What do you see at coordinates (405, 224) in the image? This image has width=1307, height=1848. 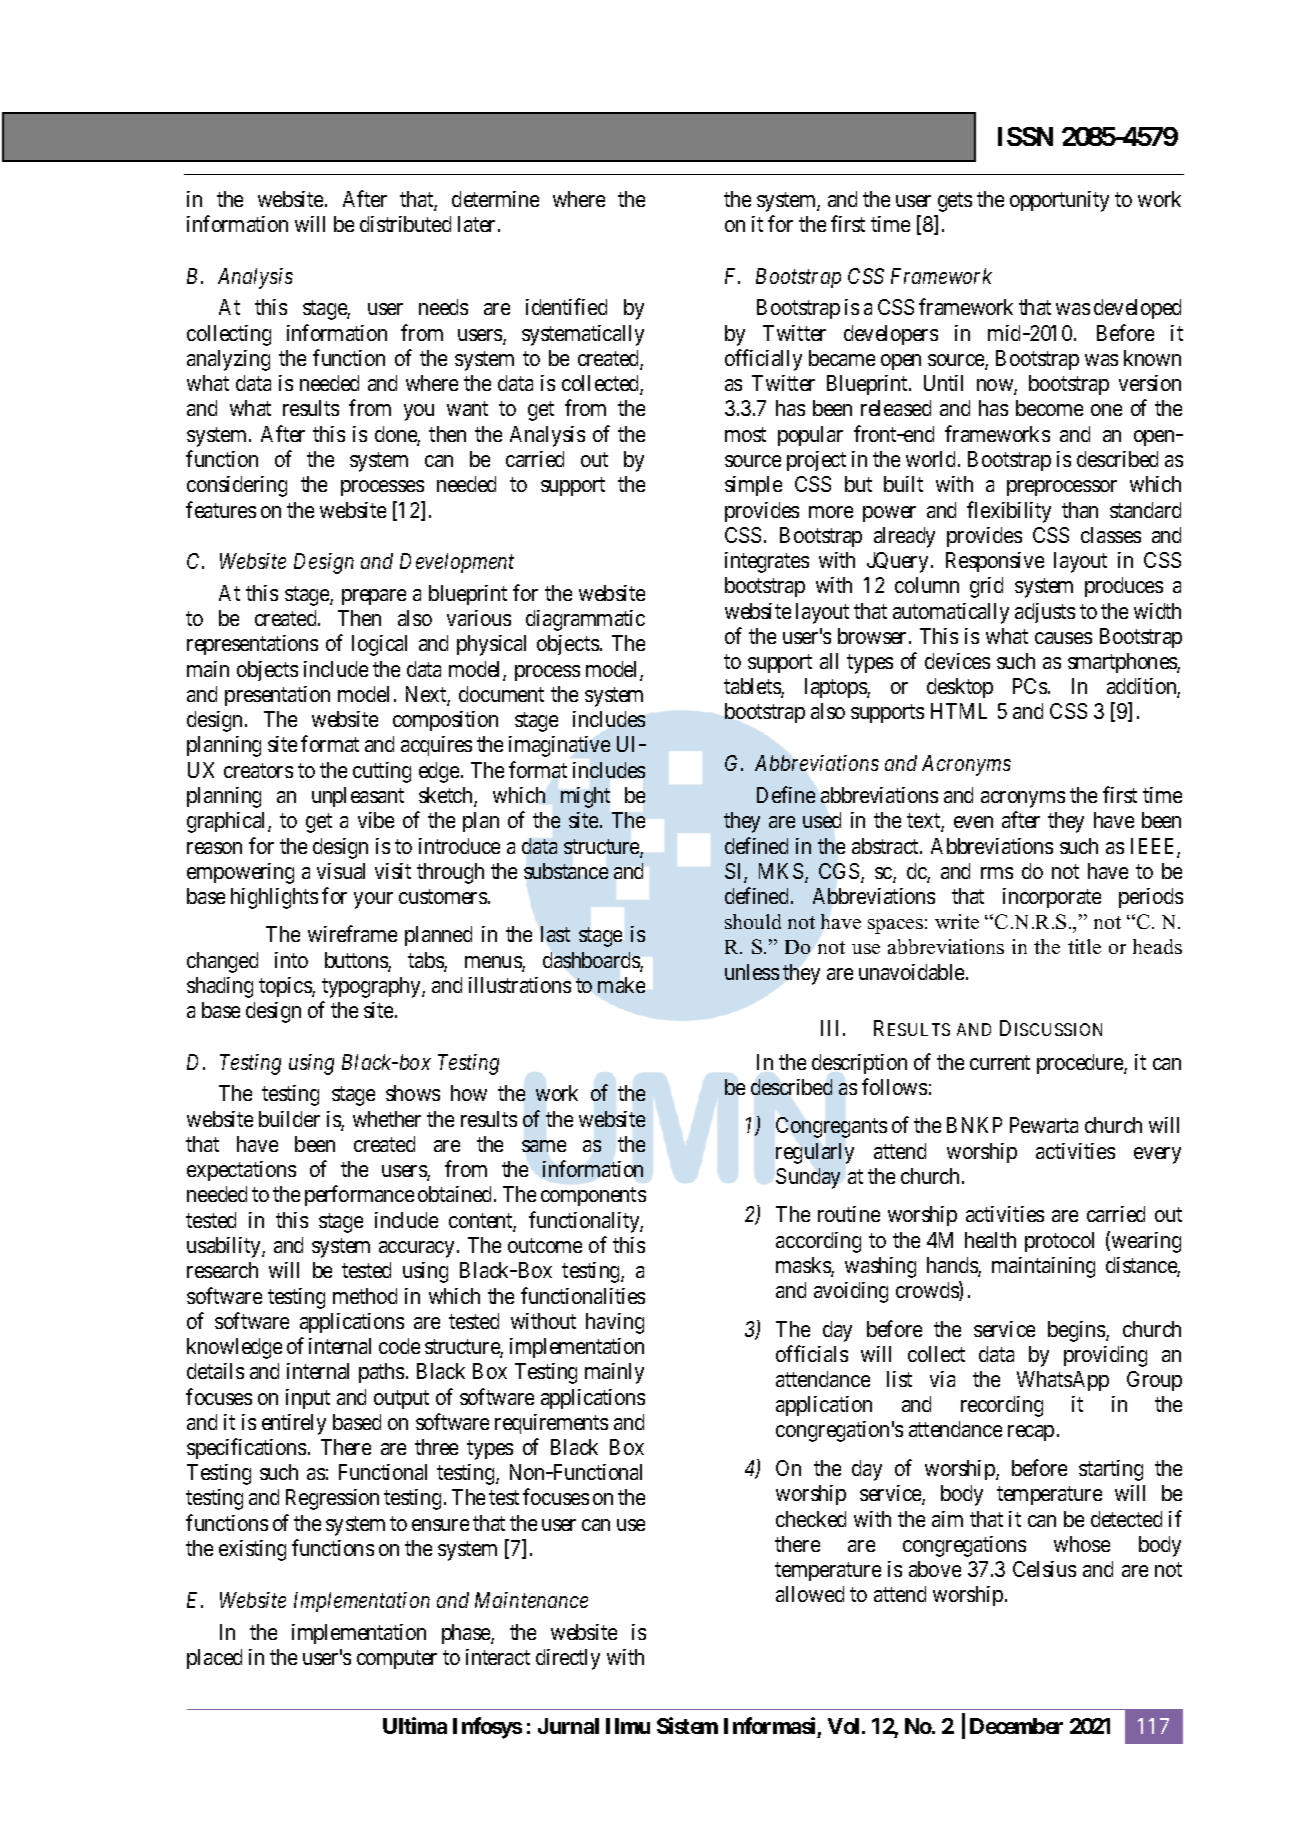 I see `distributed` at bounding box center [405, 224].
